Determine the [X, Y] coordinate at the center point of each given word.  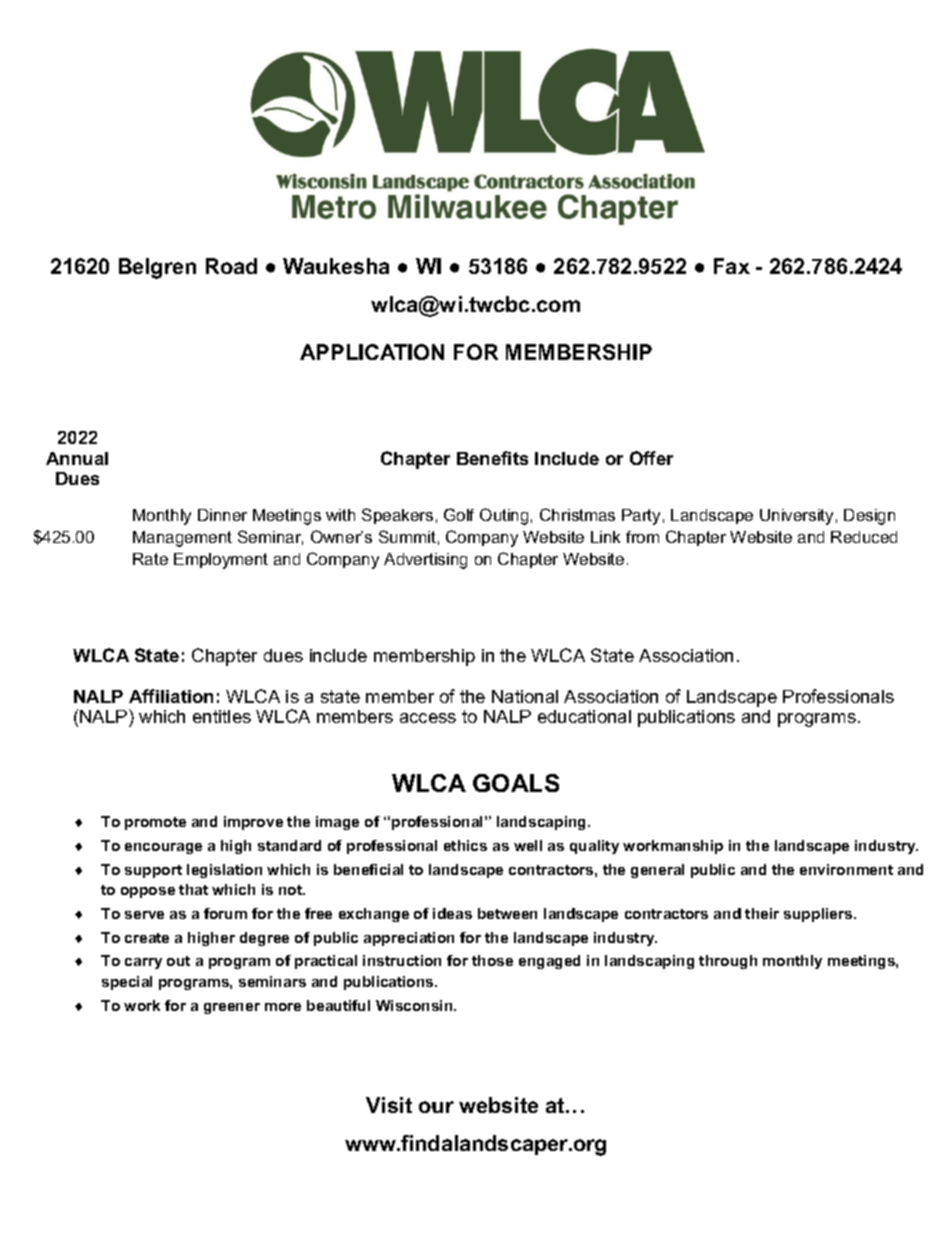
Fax [732, 266]
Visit [389, 1105]
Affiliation [171, 696]
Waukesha [336, 266]
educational [584, 716]
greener [232, 1008]
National [525, 696]
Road [231, 266]
